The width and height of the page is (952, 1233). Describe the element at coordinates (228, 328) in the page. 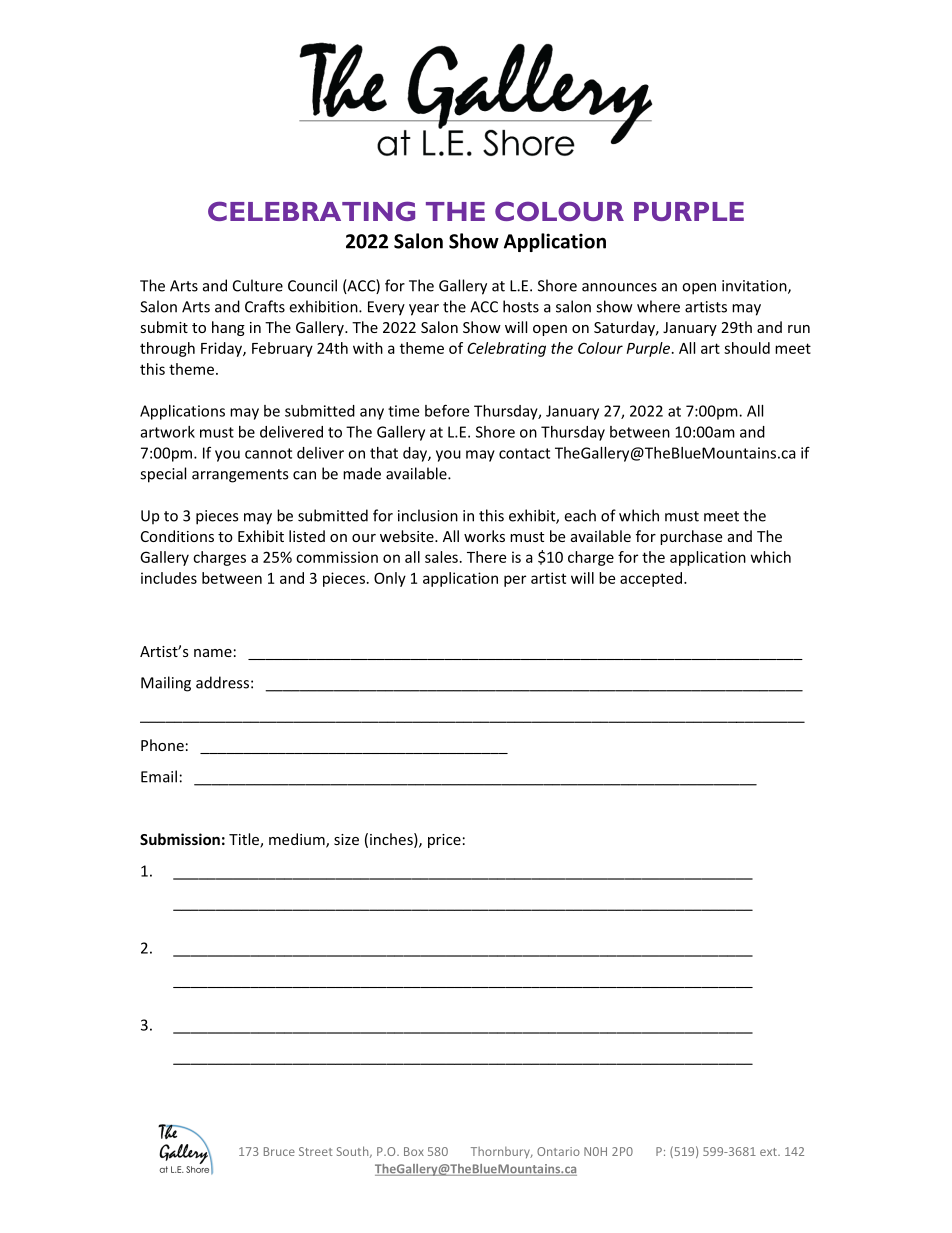

I see `hang` at that location.
